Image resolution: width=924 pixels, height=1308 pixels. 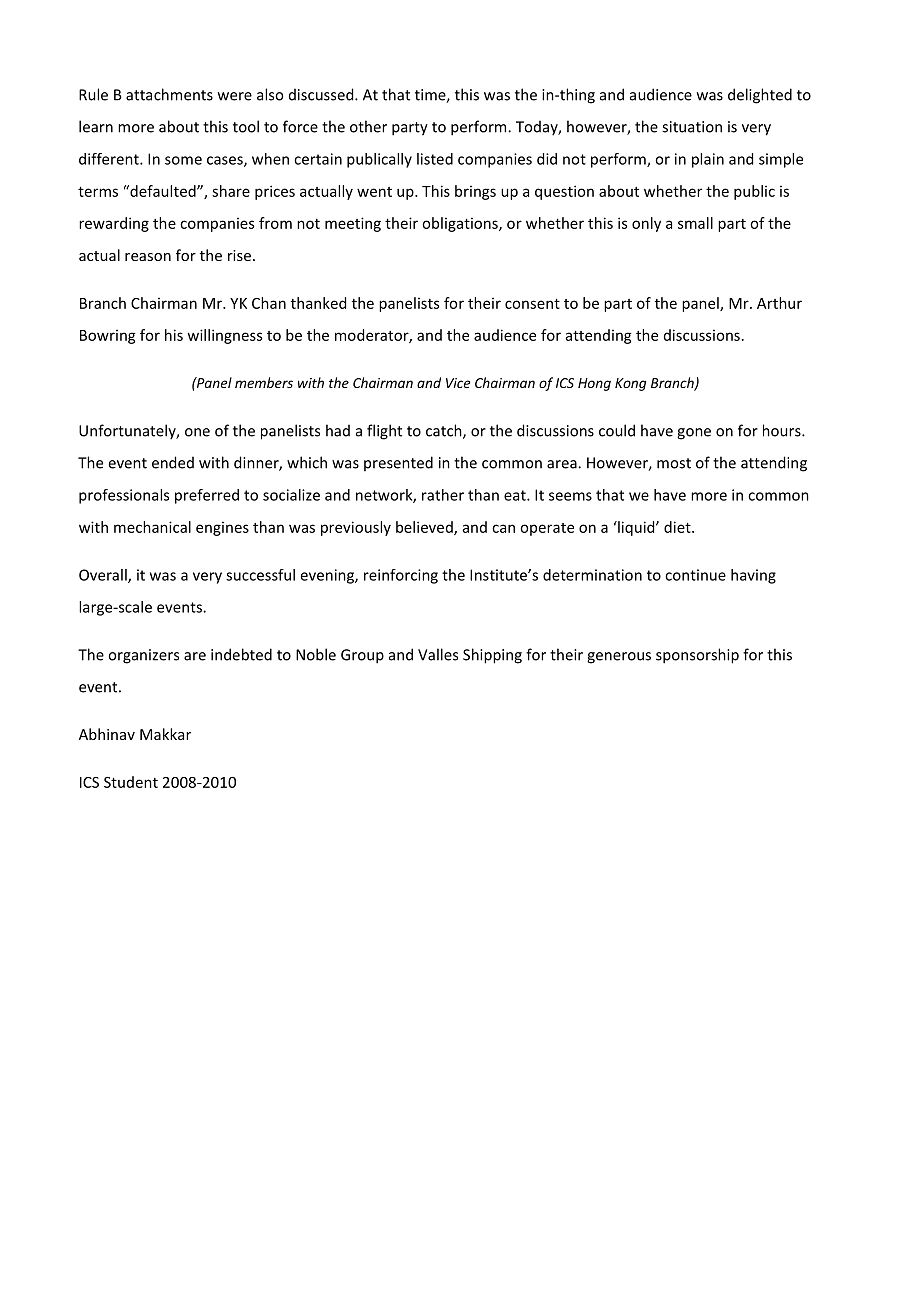 What do you see at coordinates (779, 303) in the screenshot?
I see `Arthur` at bounding box center [779, 303].
